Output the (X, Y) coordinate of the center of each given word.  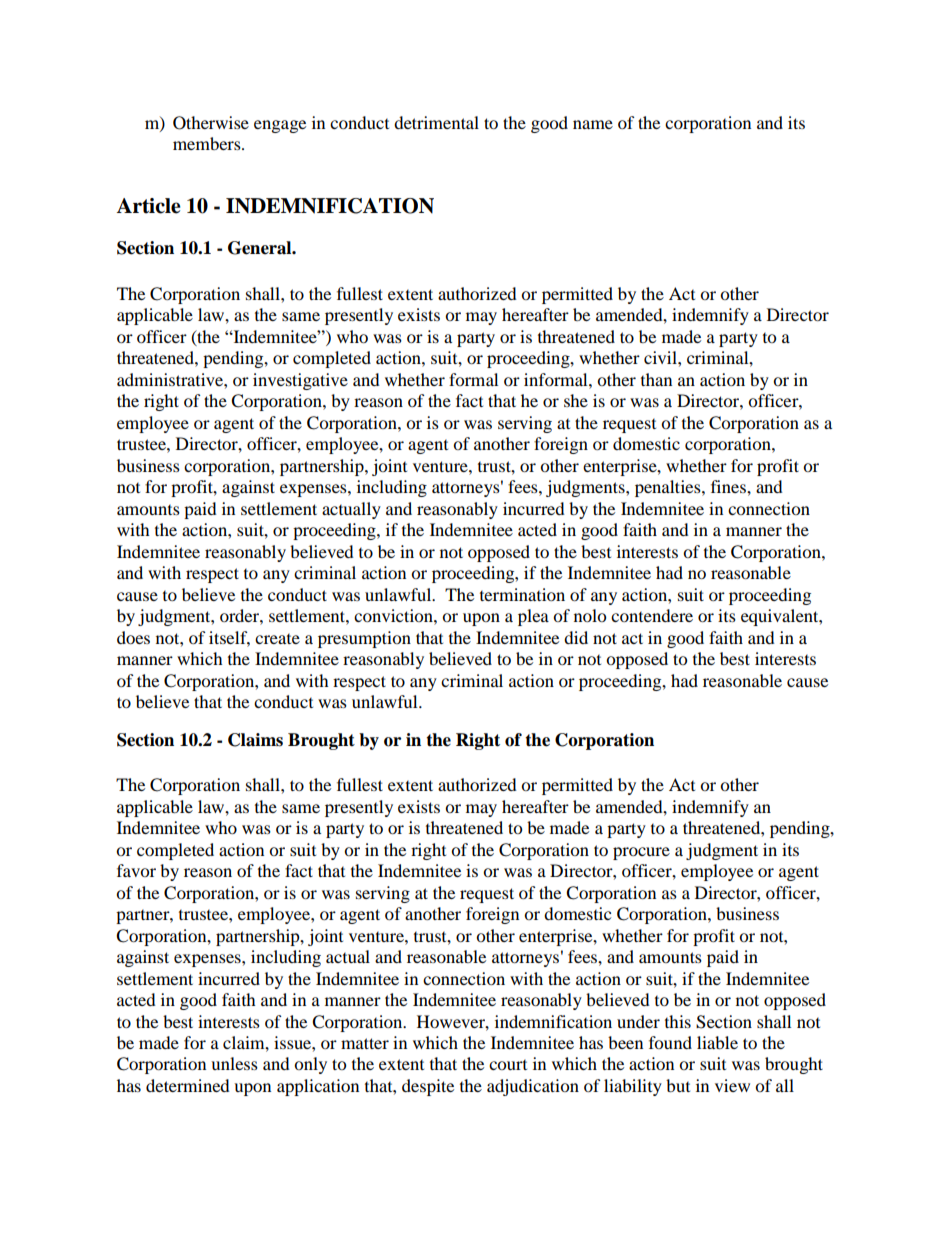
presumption (364, 639)
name (593, 124)
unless (234, 1063)
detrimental (436, 122)
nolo (590, 615)
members (208, 143)
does (133, 637)
